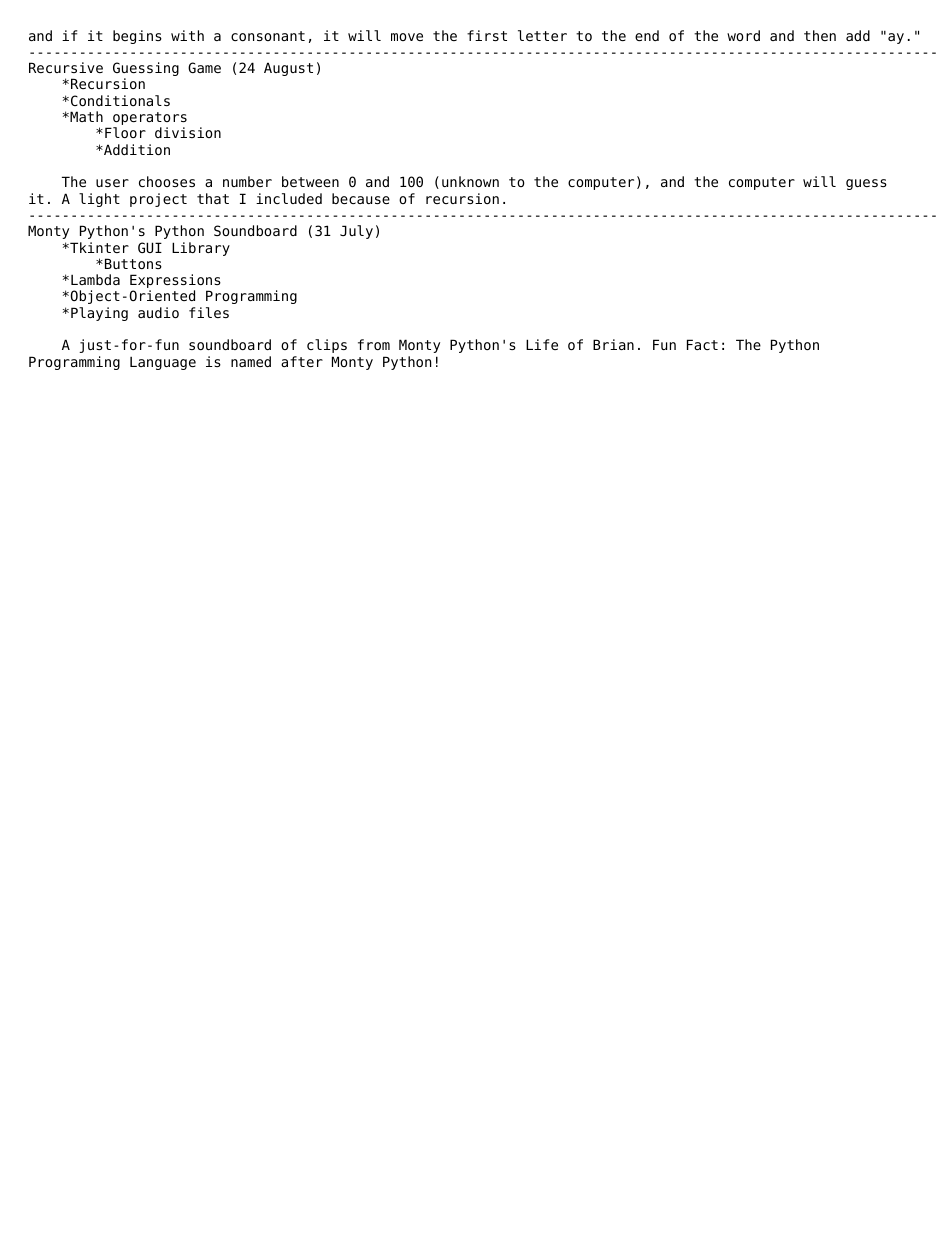 The image size is (952, 1233). What do you see at coordinates (374, 344) in the page?
I see `from` at bounding box center [374, 344].
